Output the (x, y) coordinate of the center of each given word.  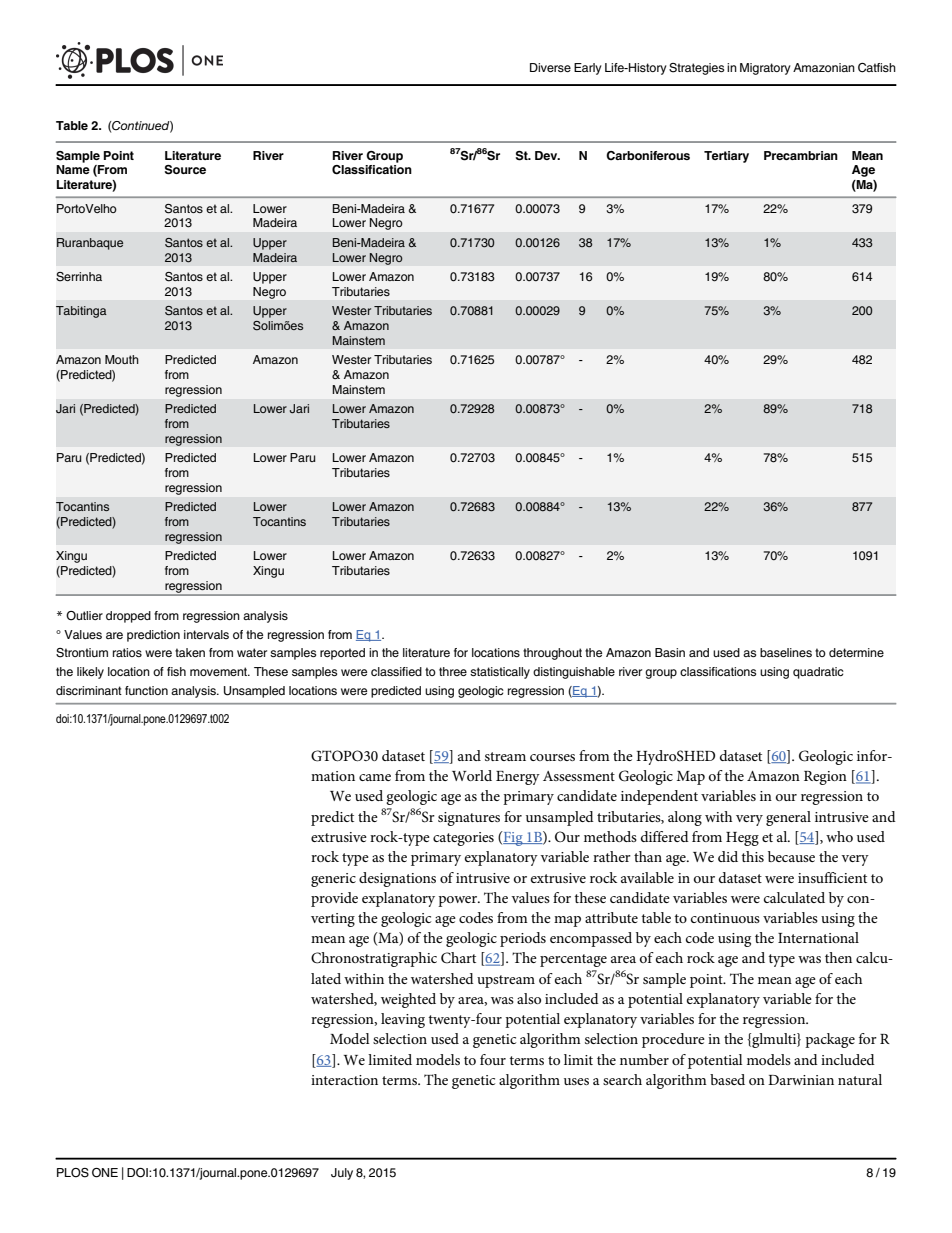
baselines (786, 652)
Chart (458, 958)
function (146, 690)
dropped (128, 617)
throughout (552, 654)
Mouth (122, 359)
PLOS (73, 1173)
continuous (725, 918)
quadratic (818, 673)
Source (185, 170)
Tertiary (726, 157)
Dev (547, 155)
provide (334, 899)
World (472, 775)
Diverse (550, 67)
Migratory (765, 69)
